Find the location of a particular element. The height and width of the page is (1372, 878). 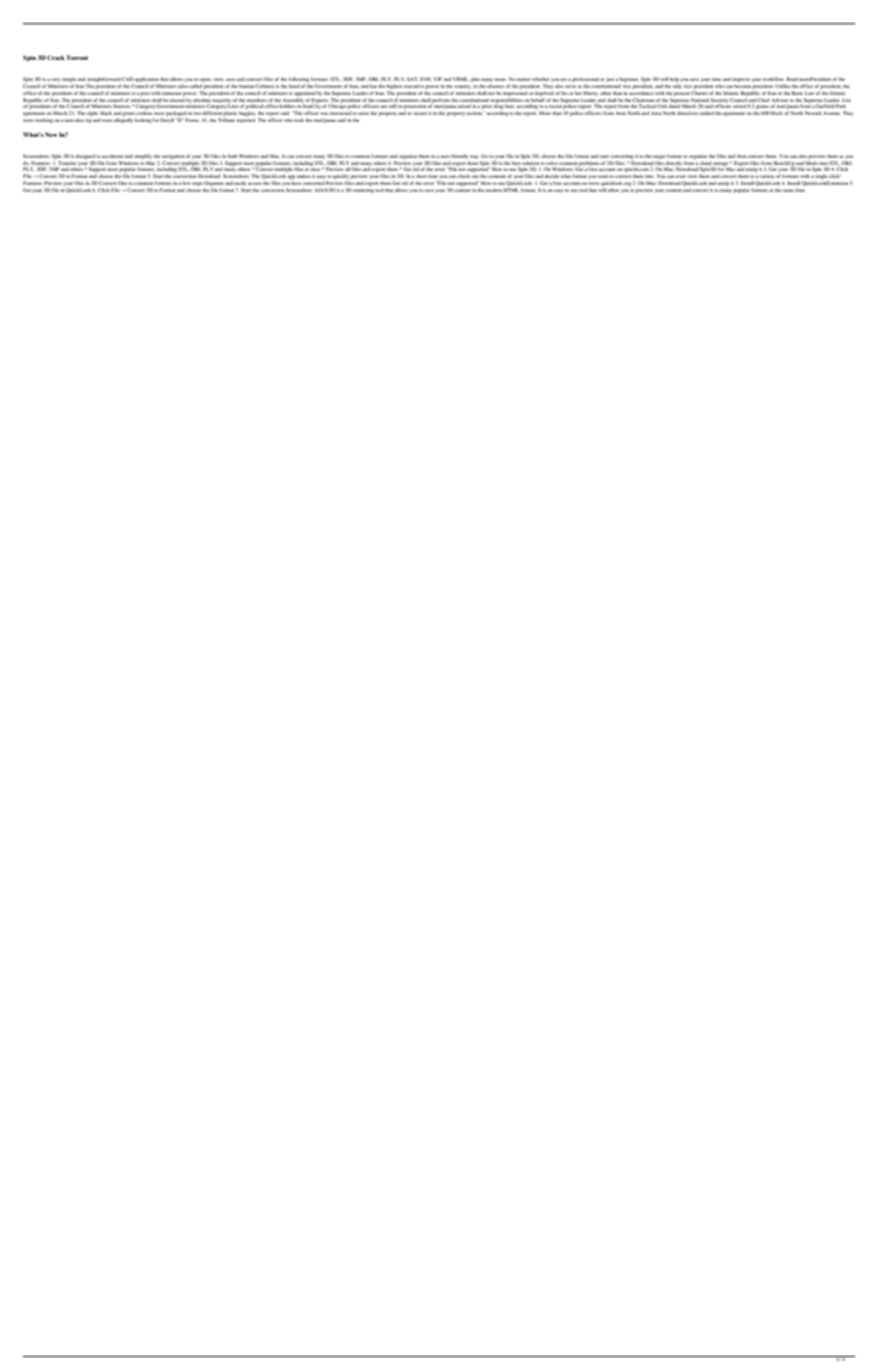

accelerate is located at coordinates (113, 156).
